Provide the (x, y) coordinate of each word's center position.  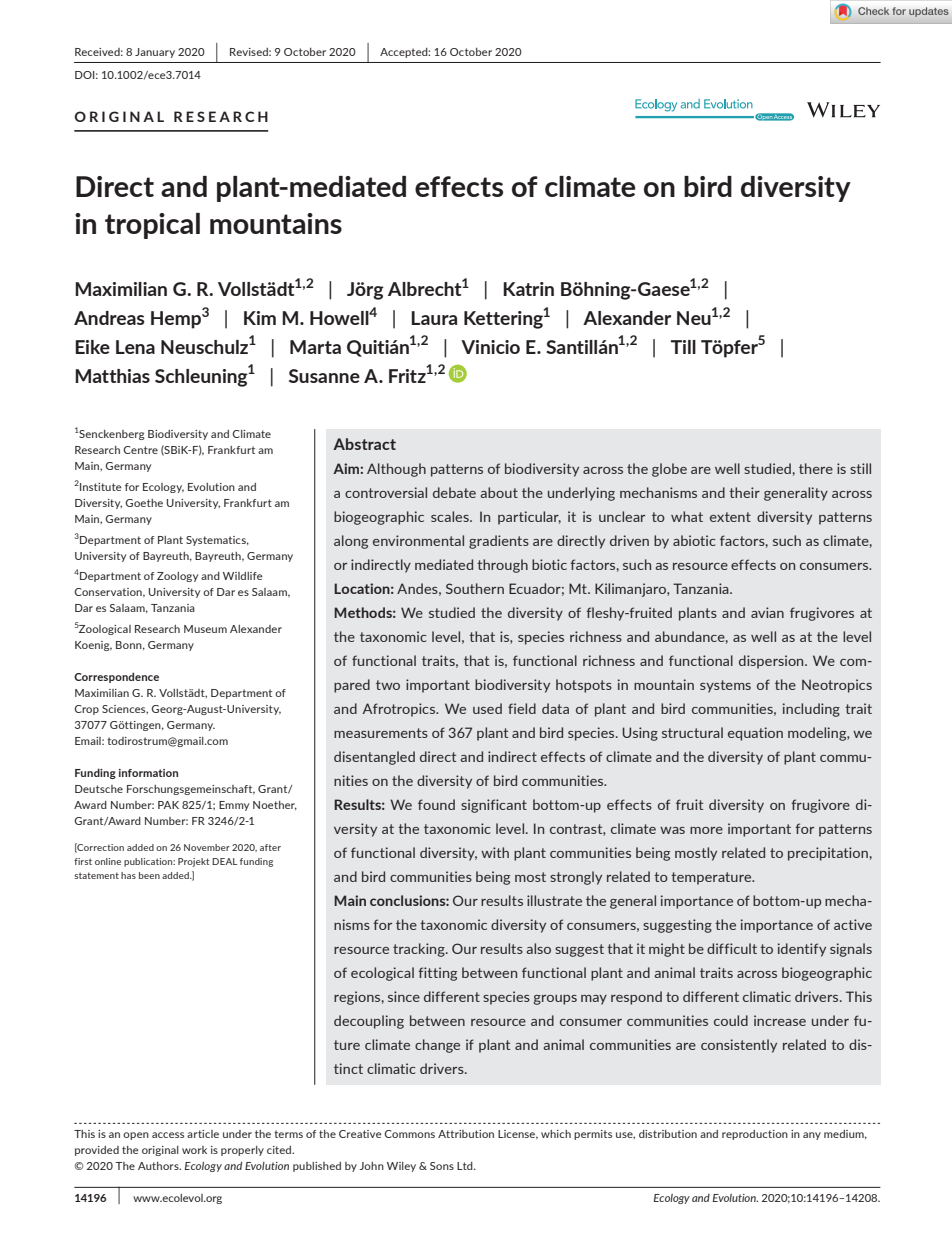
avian (767, 612)
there (816, 468)
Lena (135, 347)
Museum (205, 629)
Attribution (466, 1134)
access (168, 1135)
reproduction (755, 1135)
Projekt (193, 862)
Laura (434, 318)
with (495, 852)
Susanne (324, 376)
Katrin (528, 289)
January (155, 53)
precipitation (828, 854)
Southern (475, 588)
